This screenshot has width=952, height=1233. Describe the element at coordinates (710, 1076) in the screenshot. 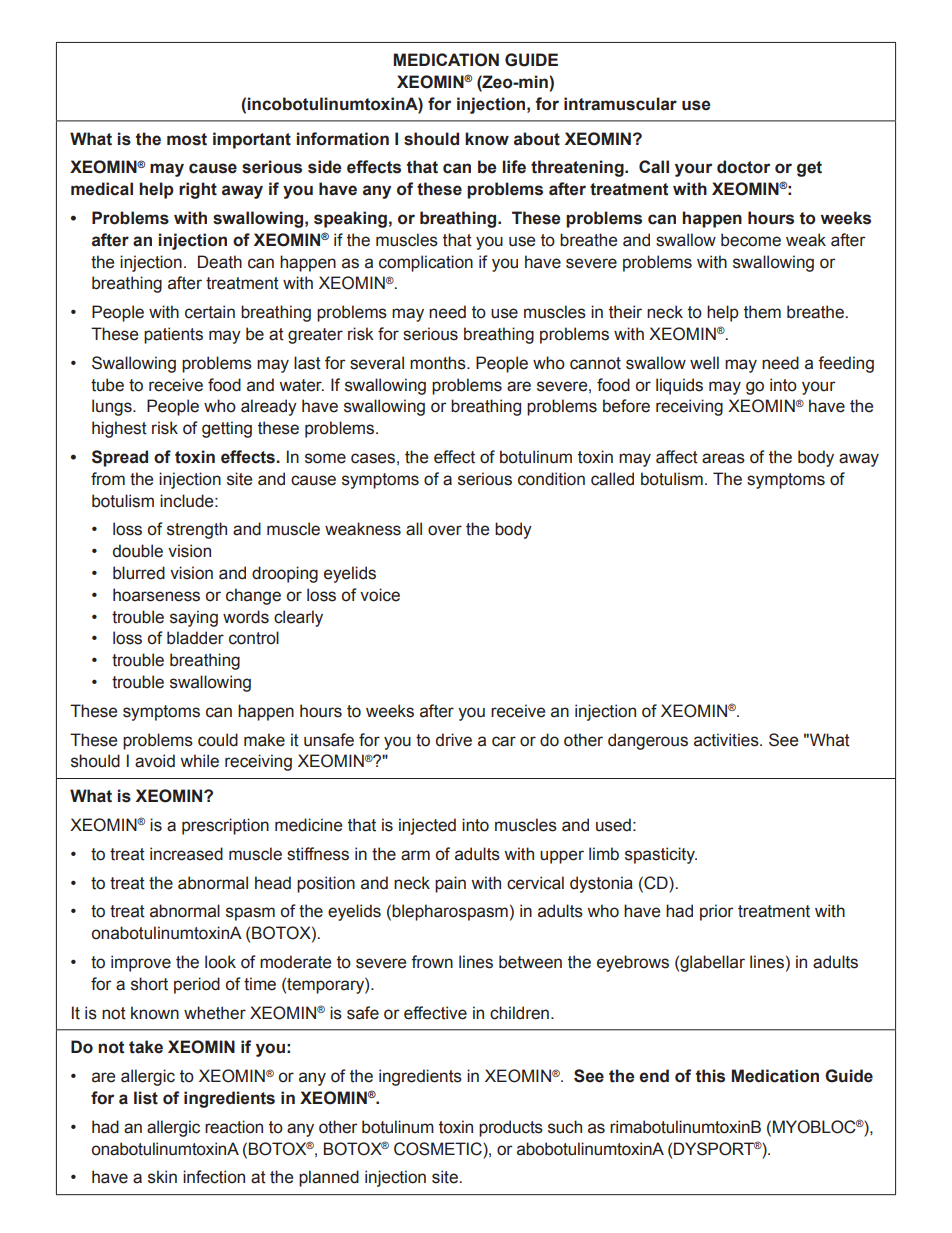

I see `this` at that location.
